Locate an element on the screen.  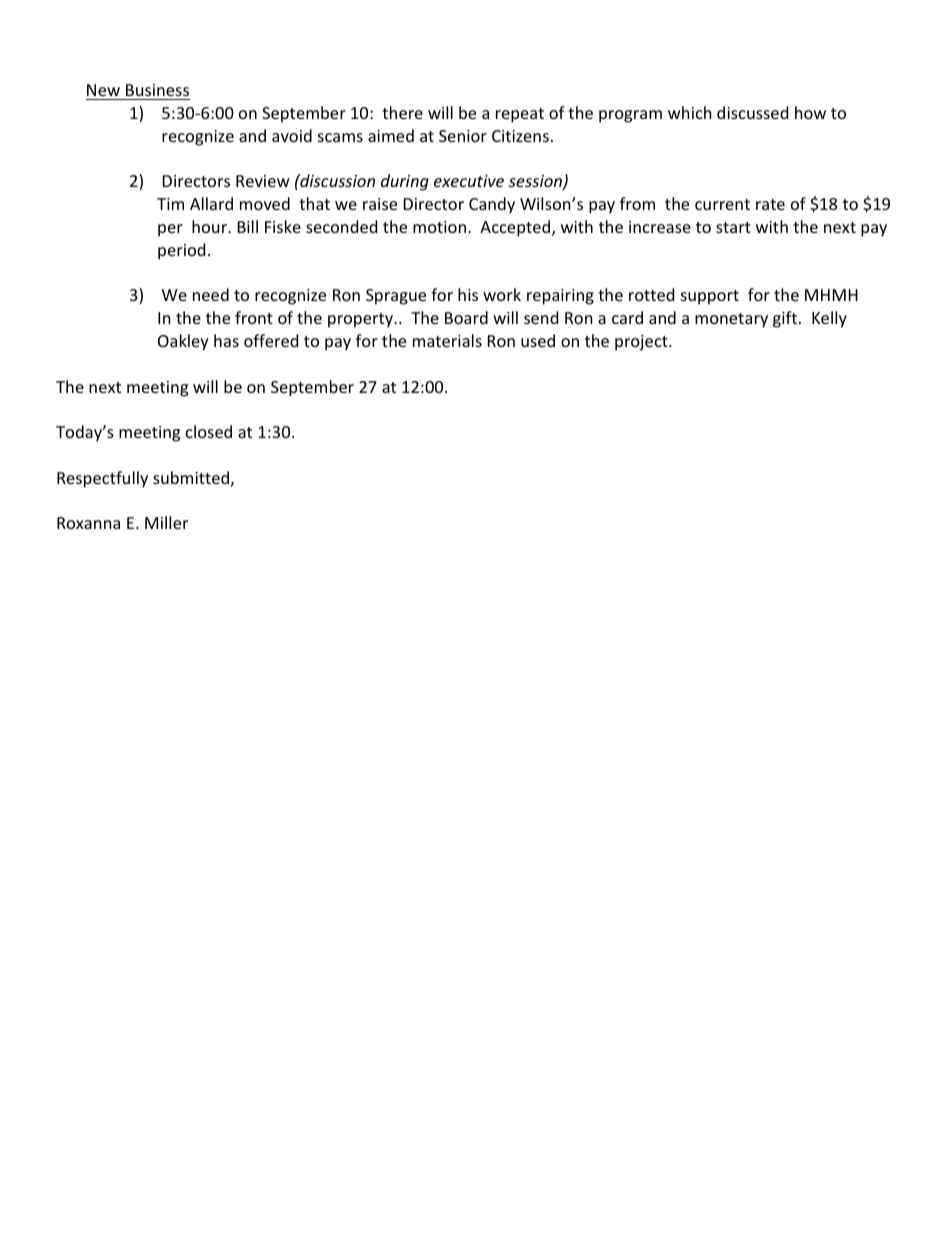
repeat is located at coordinates (520, 115).
